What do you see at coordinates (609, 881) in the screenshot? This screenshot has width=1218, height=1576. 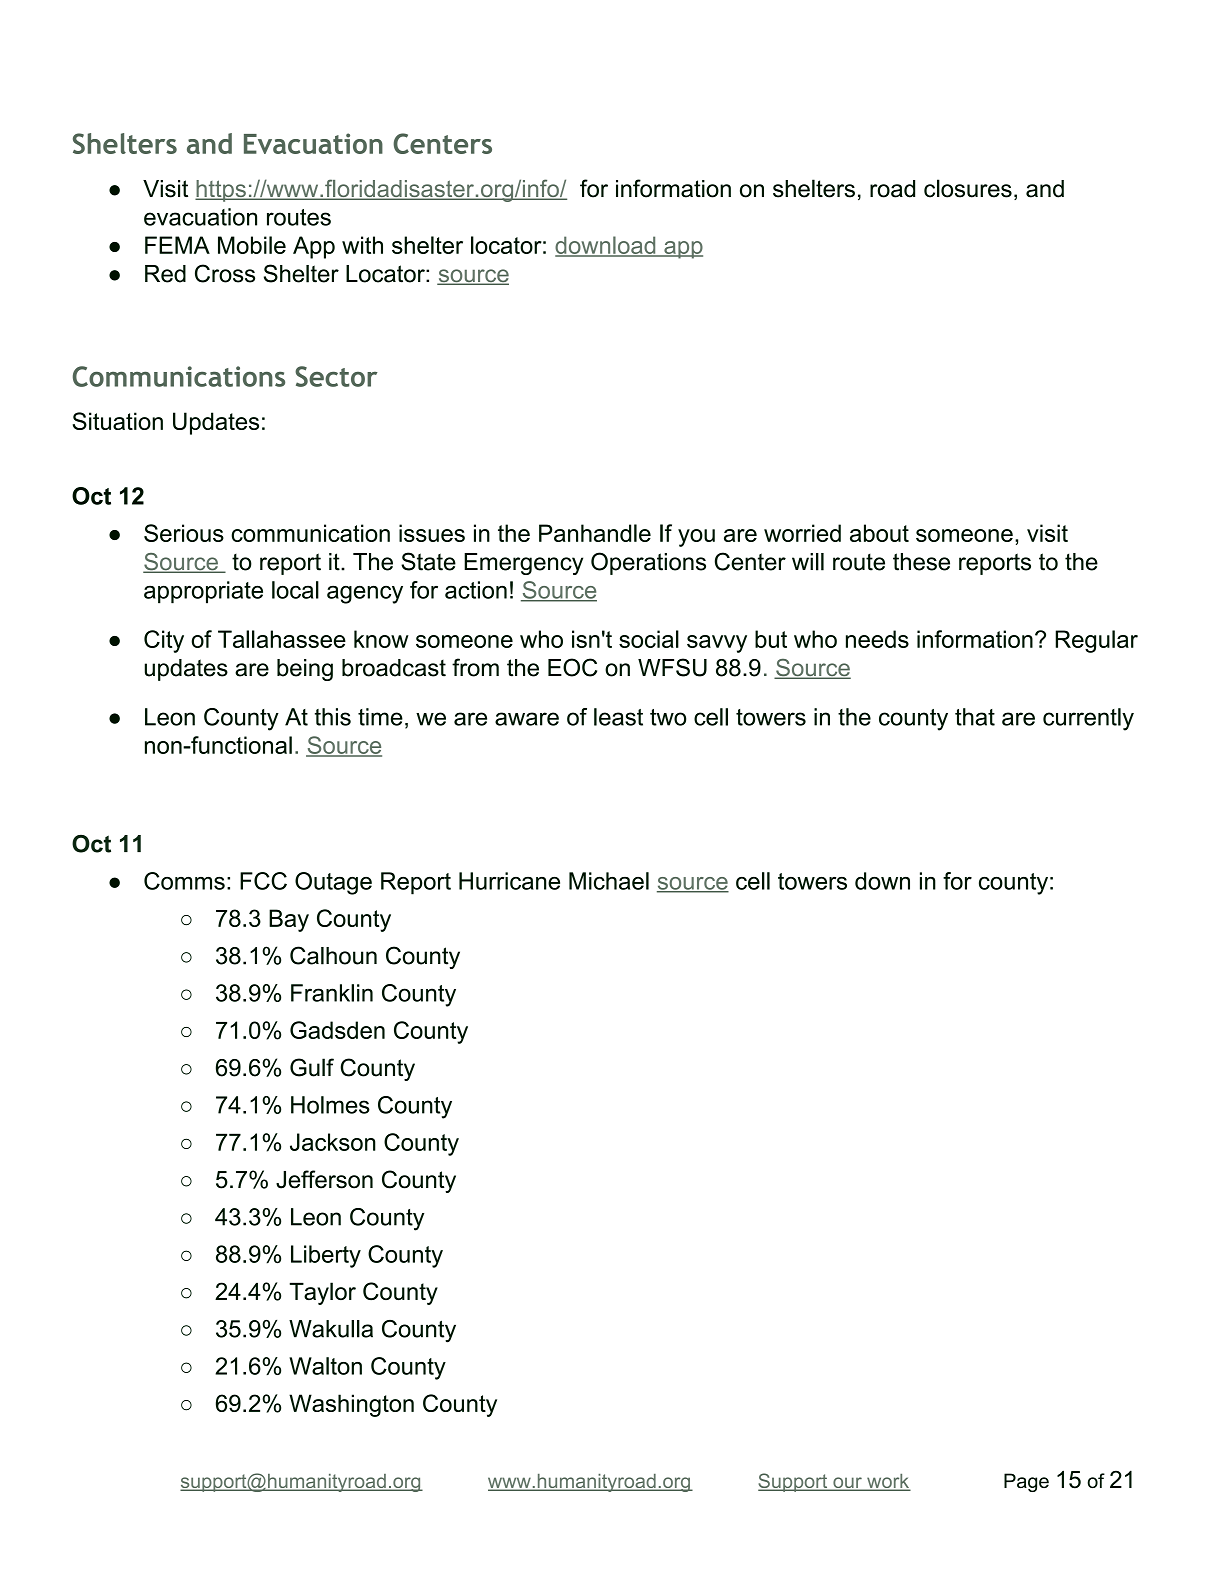 I see `Michael` at bounding box center [609, 881].
